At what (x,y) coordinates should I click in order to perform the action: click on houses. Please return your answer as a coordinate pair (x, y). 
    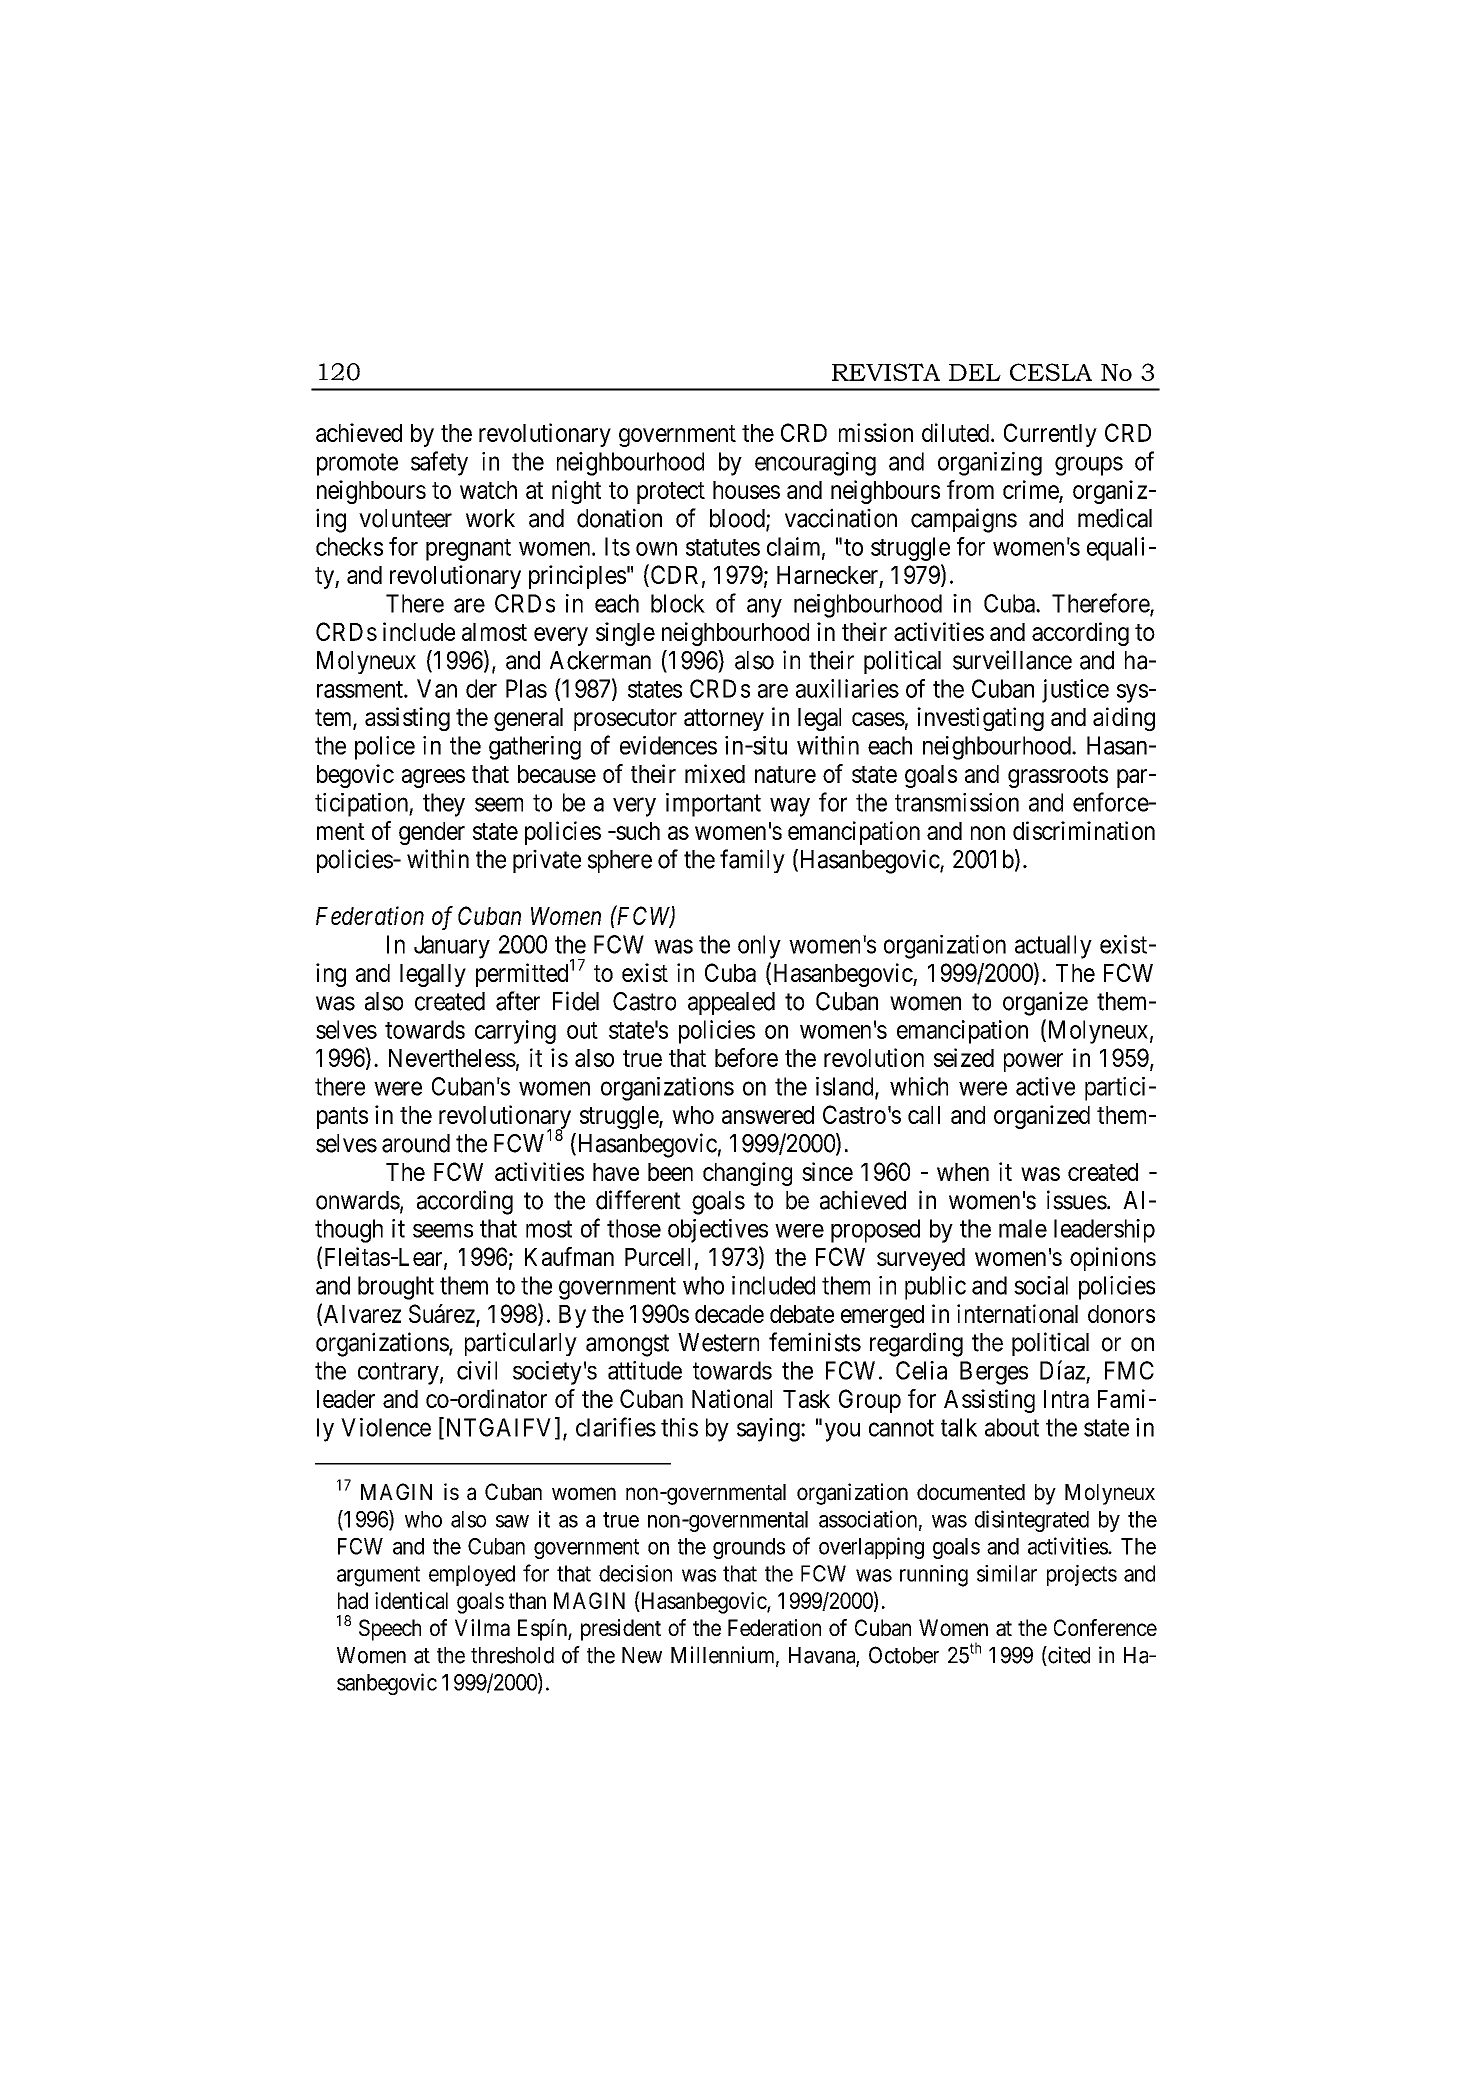
    Looking at the image, I should click on (746, 490).
